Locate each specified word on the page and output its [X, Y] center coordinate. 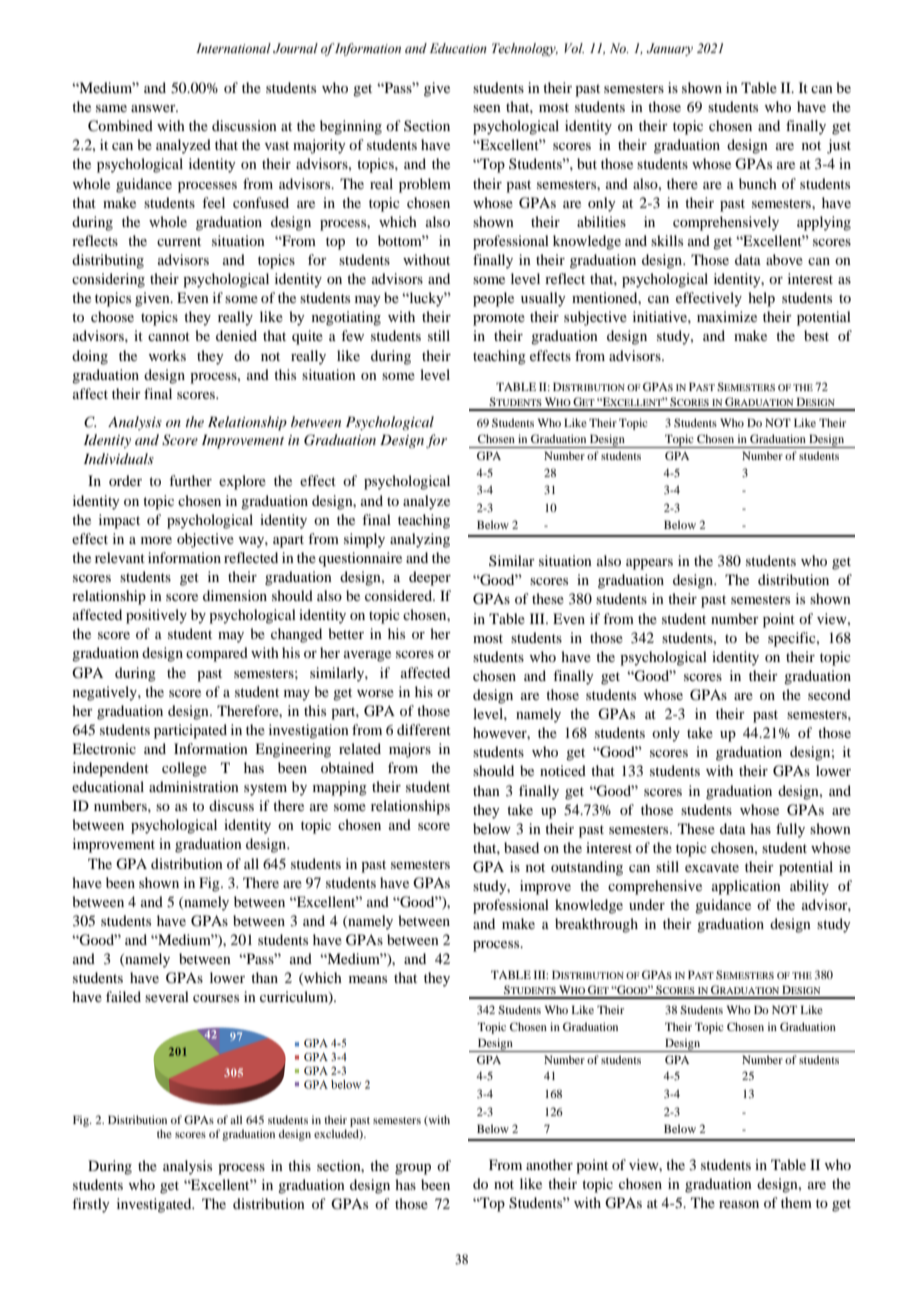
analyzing [420, 540]
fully [790, 830]
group [413, 1169]
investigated [155, 1205]
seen [487, 108]
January [670, 49]
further [190, 480]
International [233, 48]
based [521, 847]
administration [194, 786]
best [816, 335]
